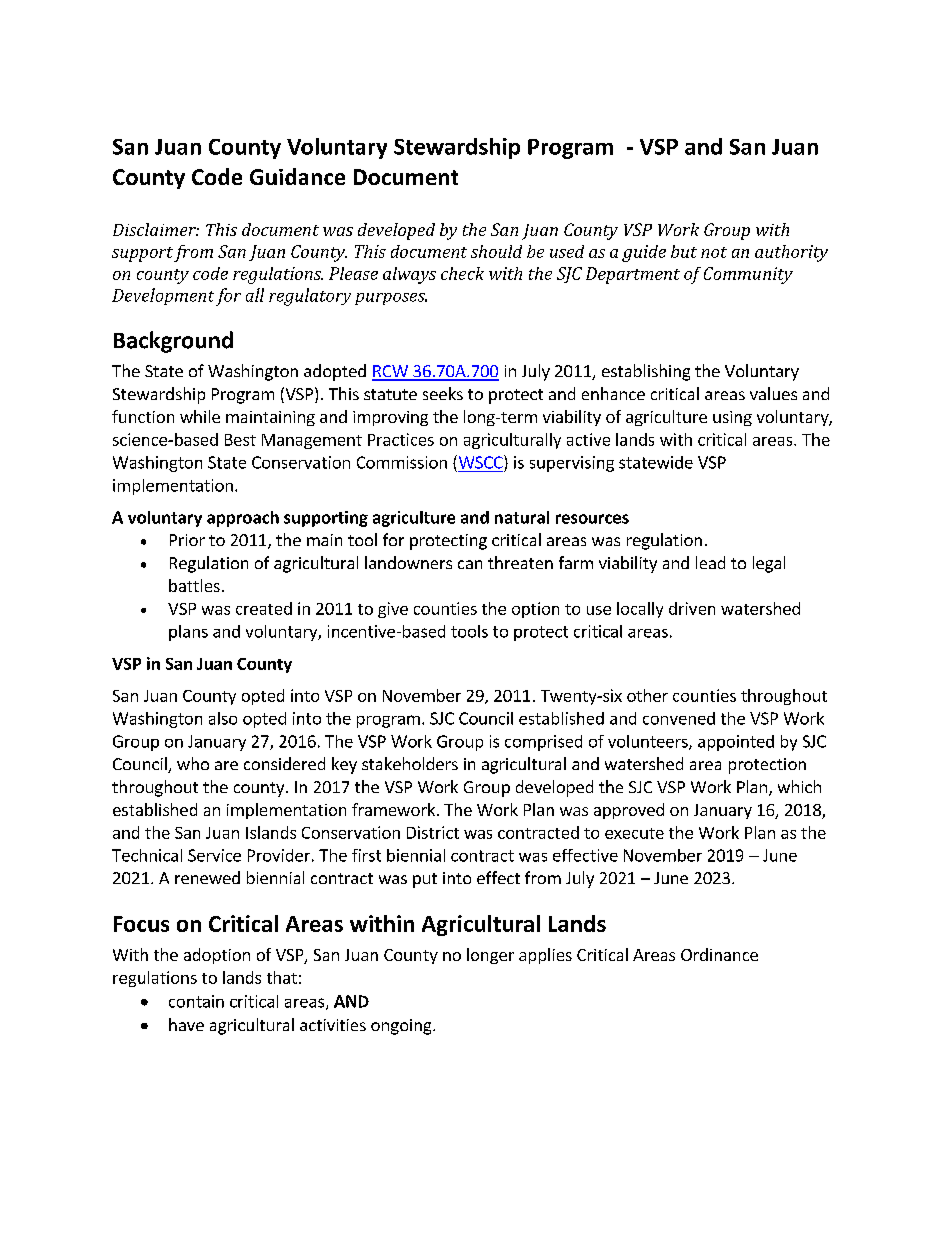 The width and height of the screenshot is (952, 1233). What do you see at coordinates (719, 954) in the screenshot?
I see `Ordinance` at bounding box center [719, 954].
